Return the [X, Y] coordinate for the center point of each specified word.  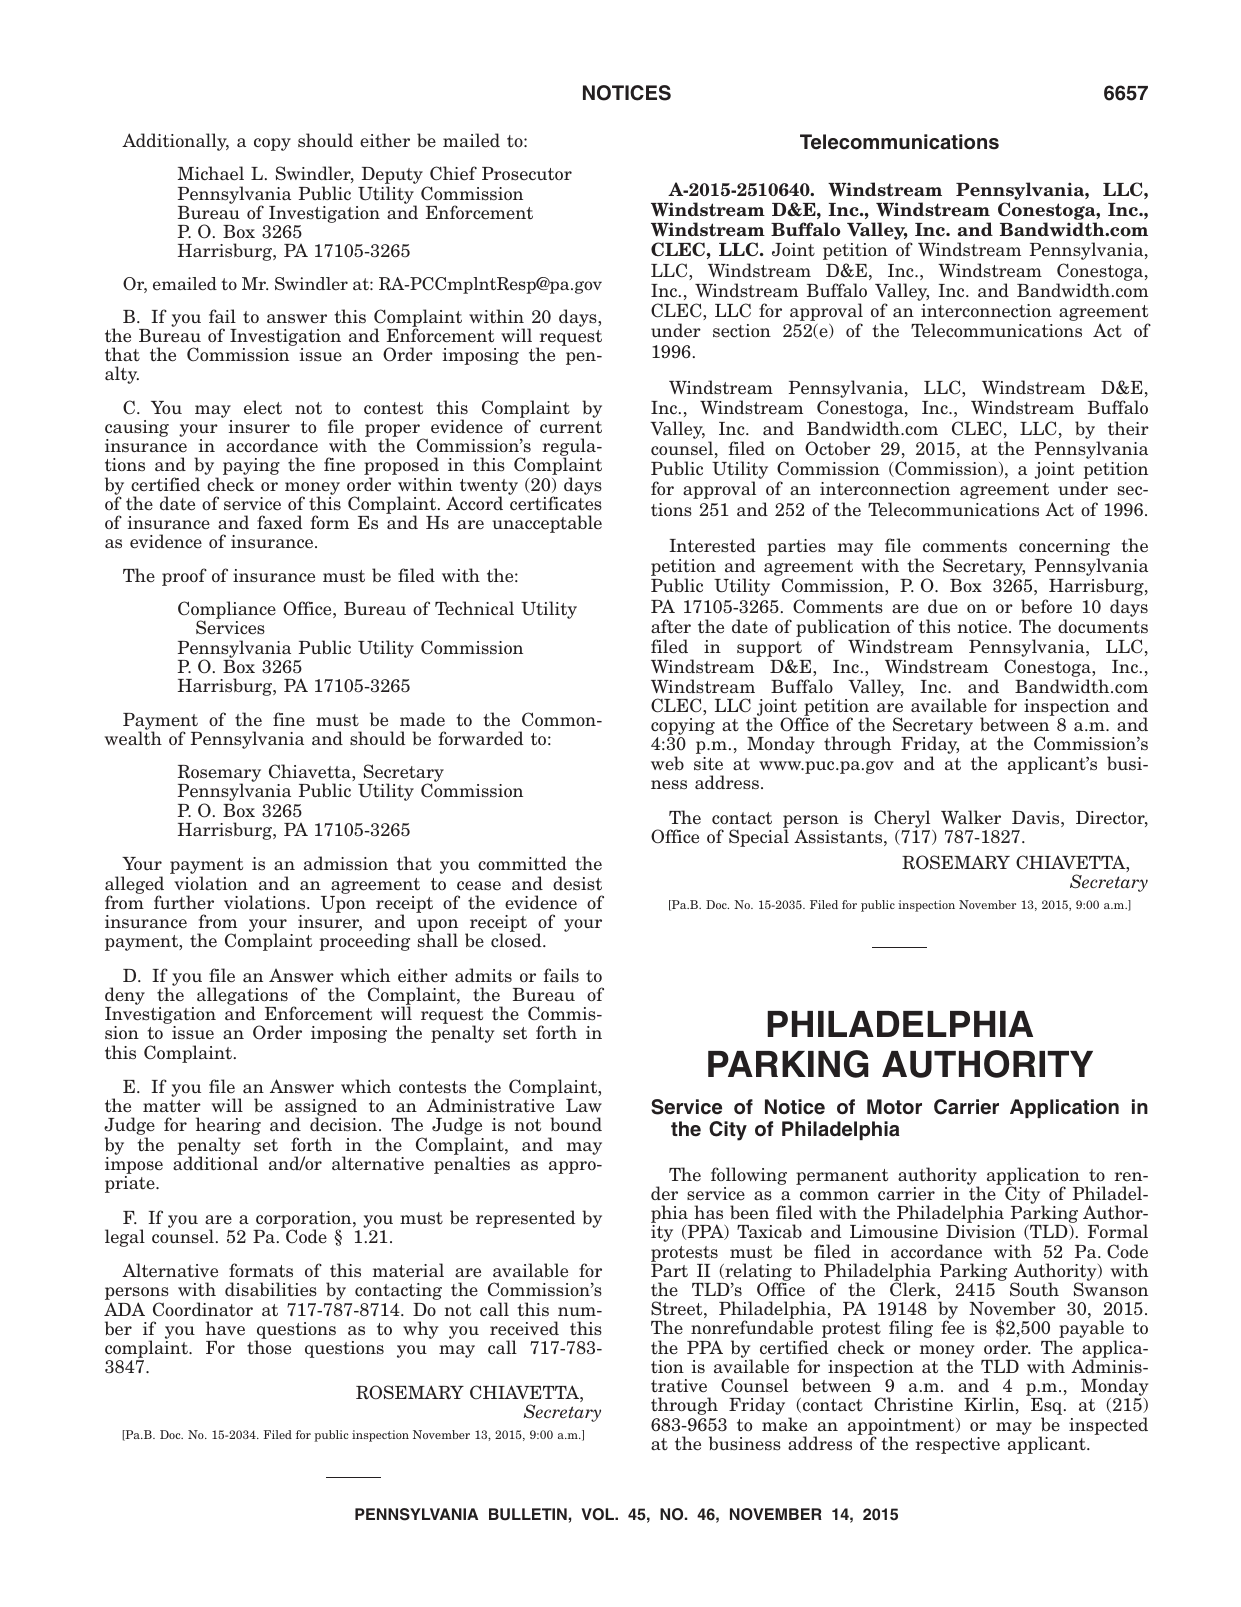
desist [577, 883]
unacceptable [547, 524]
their [1128, 428]
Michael [211, 173]
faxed [280, 522]
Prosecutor [527, 174]
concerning [1064, 549]
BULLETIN [528, 1514]
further [184, 902]
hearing [228, 1127]
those [269, 1347]
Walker [971, 817]
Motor [894, 1107]
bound [576, 1124]
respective [958, 1445]
